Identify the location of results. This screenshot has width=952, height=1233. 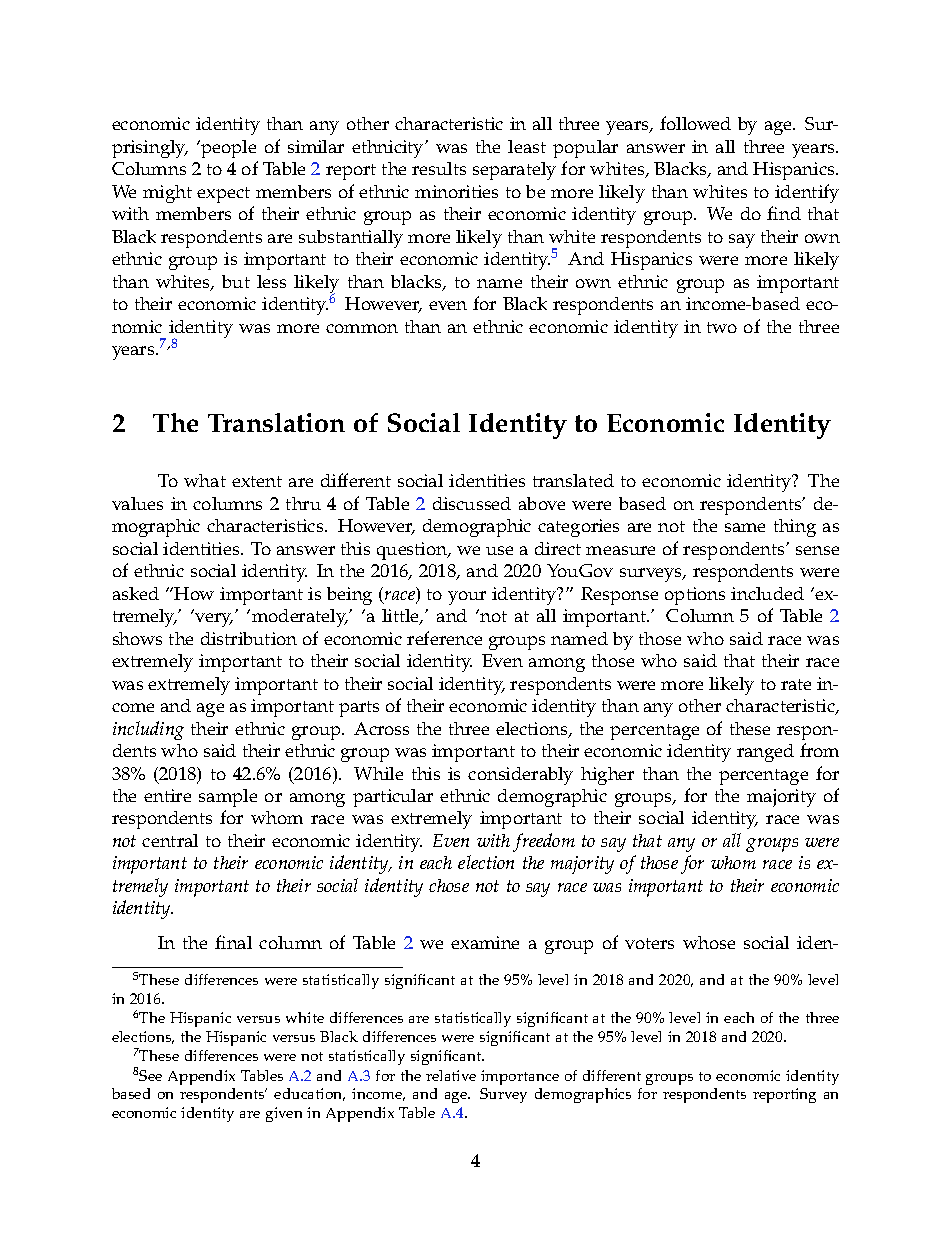
(439, 168).
